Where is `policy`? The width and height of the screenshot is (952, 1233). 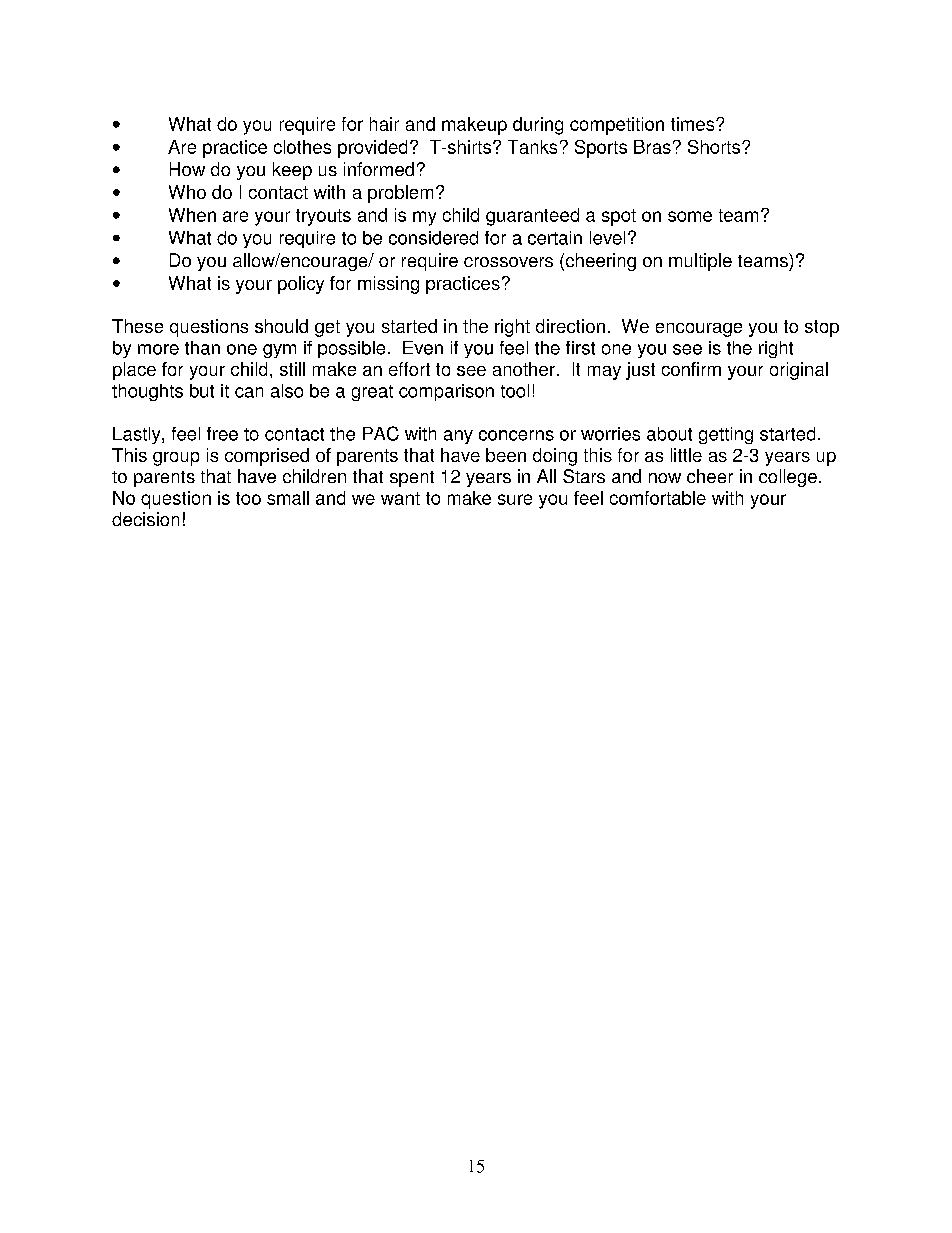 policy is located at coordinates (301, 285).
